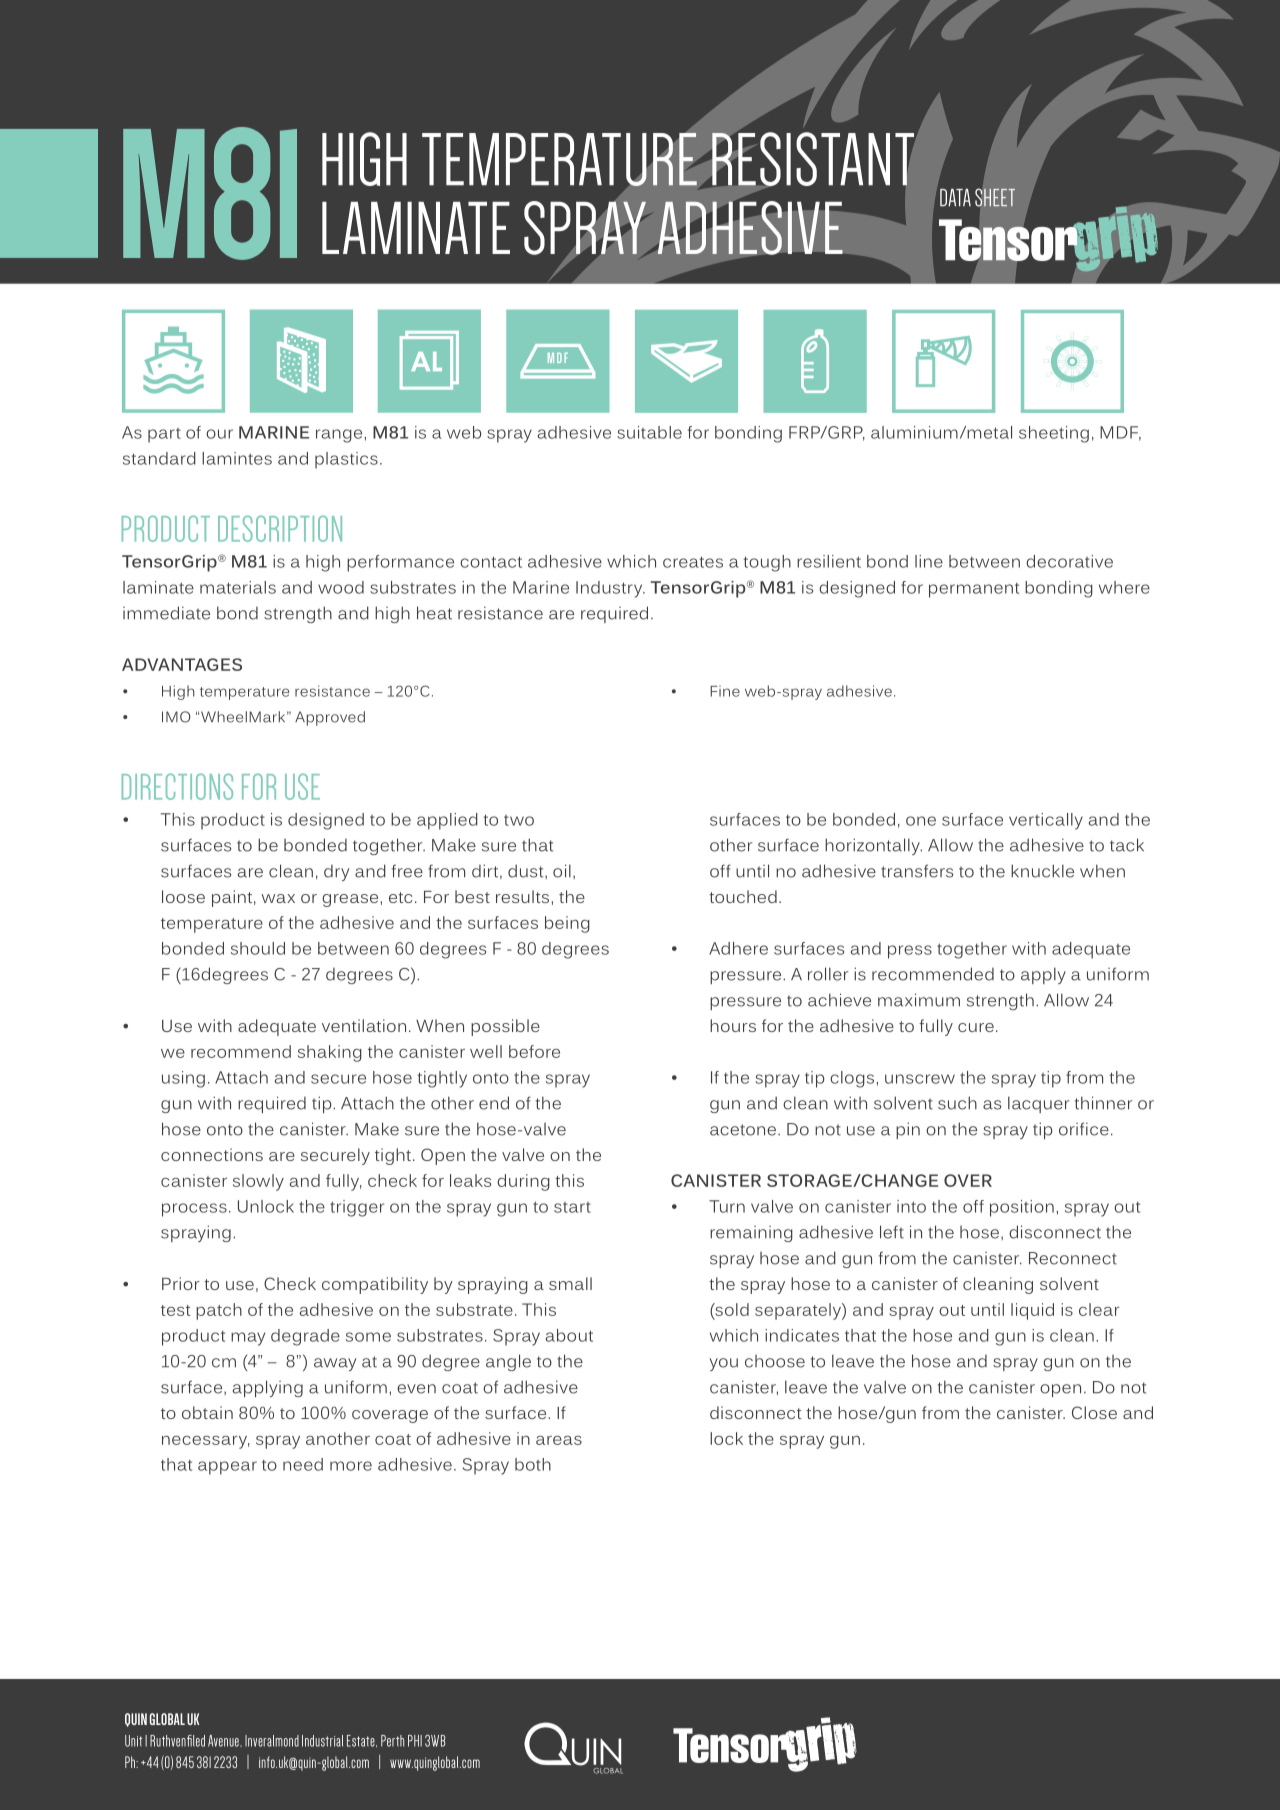  I want to click on suitable, so click(649, 432).
